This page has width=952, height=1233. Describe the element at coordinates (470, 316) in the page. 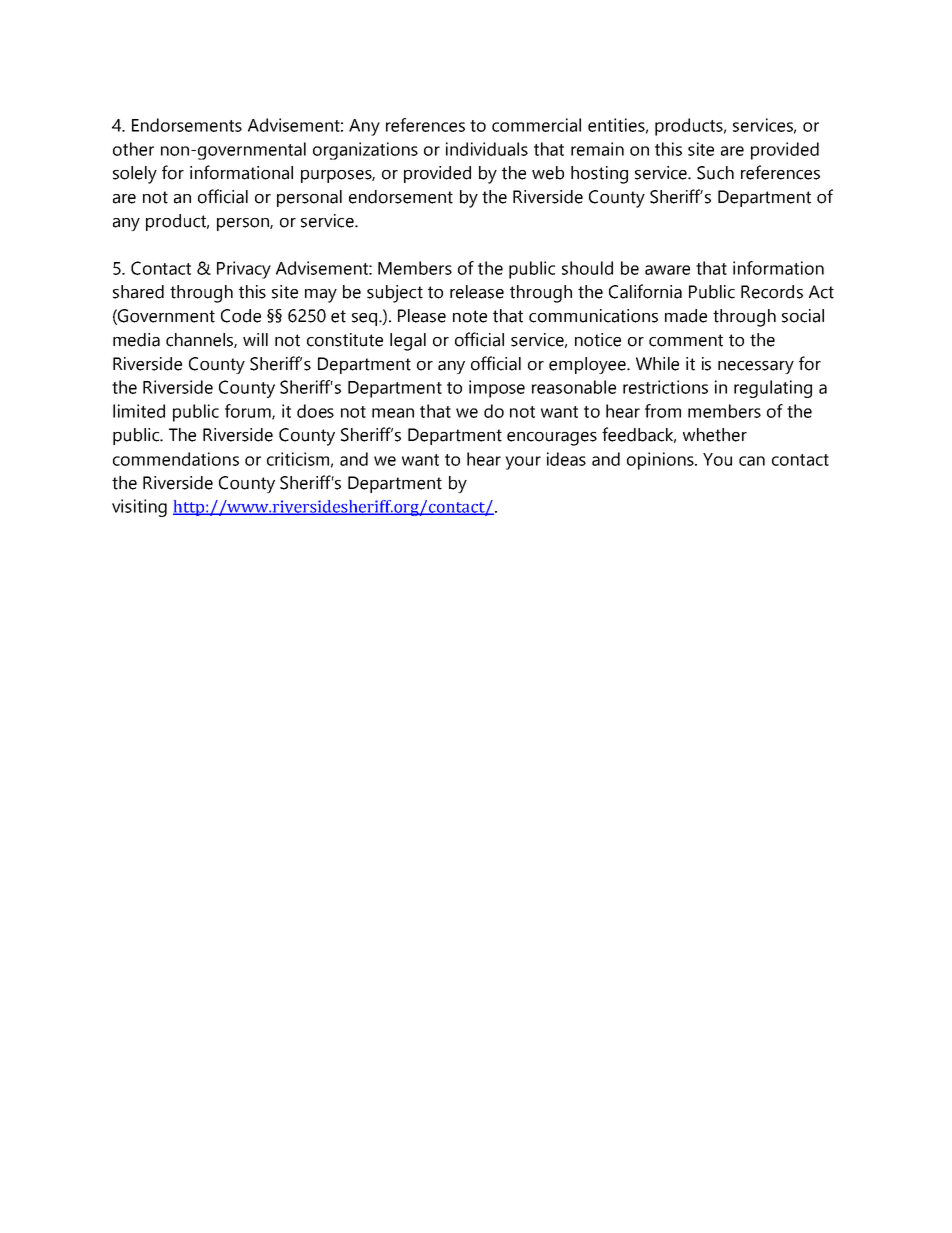

I see `note` at that location.
